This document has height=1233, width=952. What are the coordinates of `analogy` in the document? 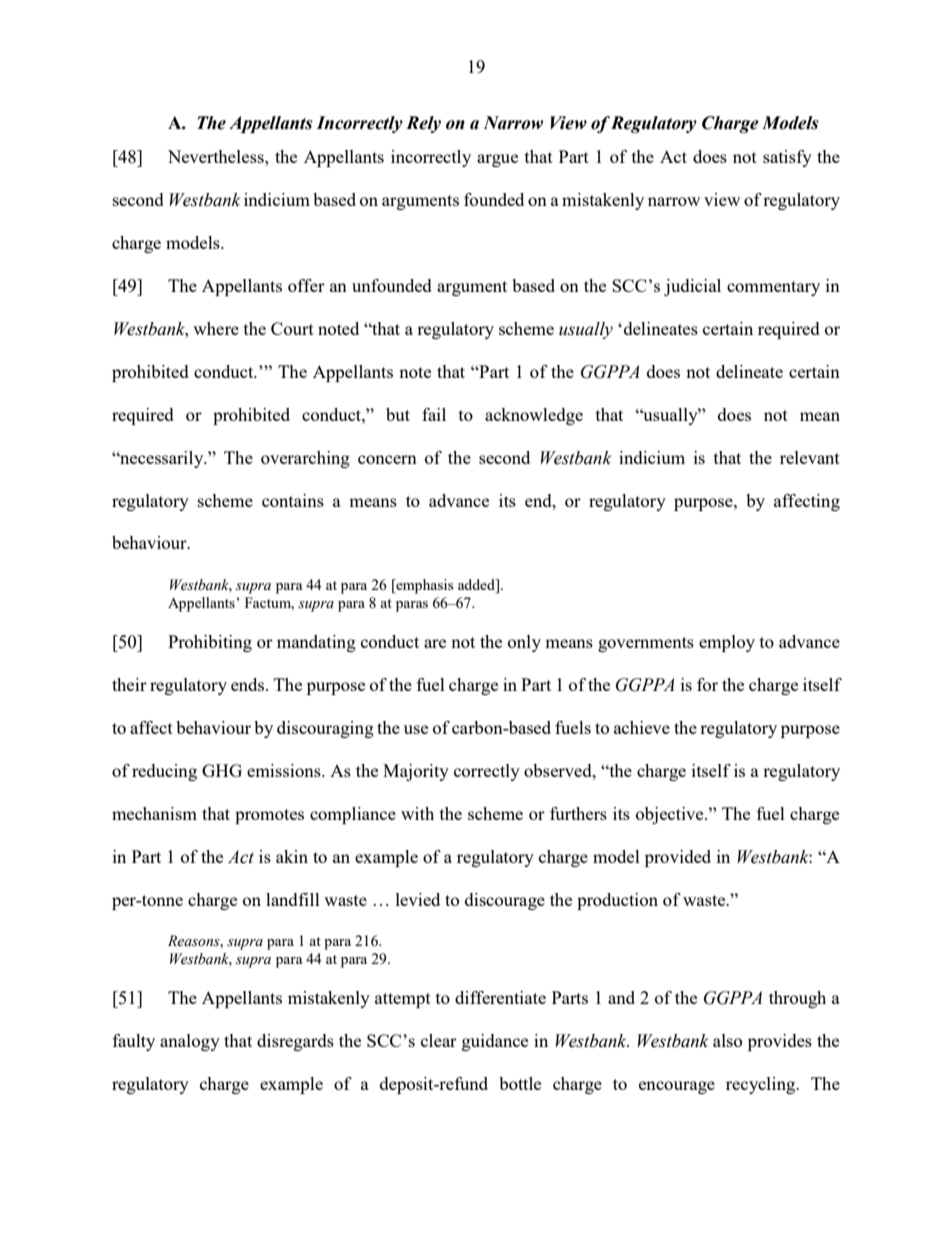 It's located at (190, 1042).
